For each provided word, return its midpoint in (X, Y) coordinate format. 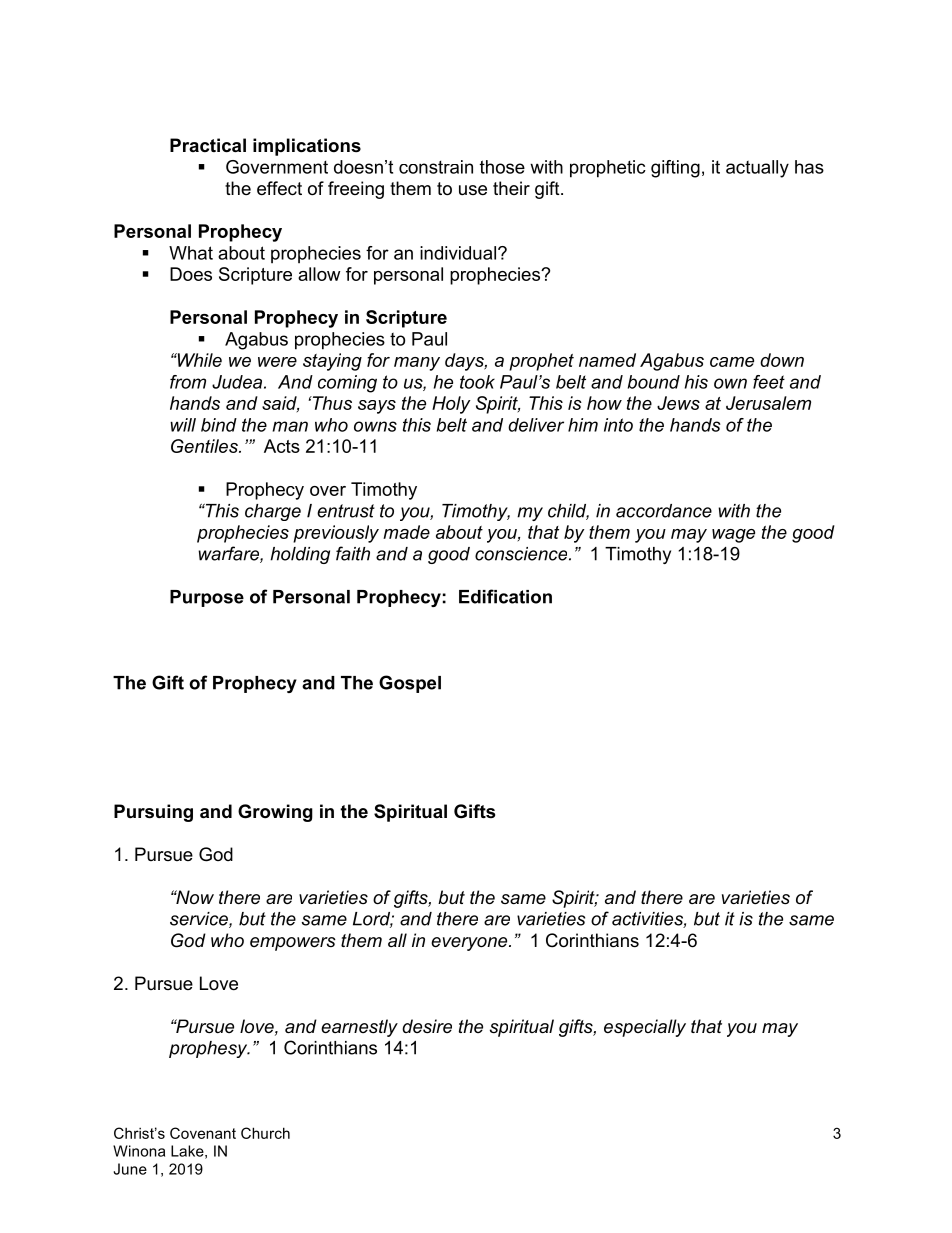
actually (757, 169)
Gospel (410, 684)
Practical (208, 145)
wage (733, 536)
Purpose (207, 598)
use (473, 190)
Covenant (203, 1133)
